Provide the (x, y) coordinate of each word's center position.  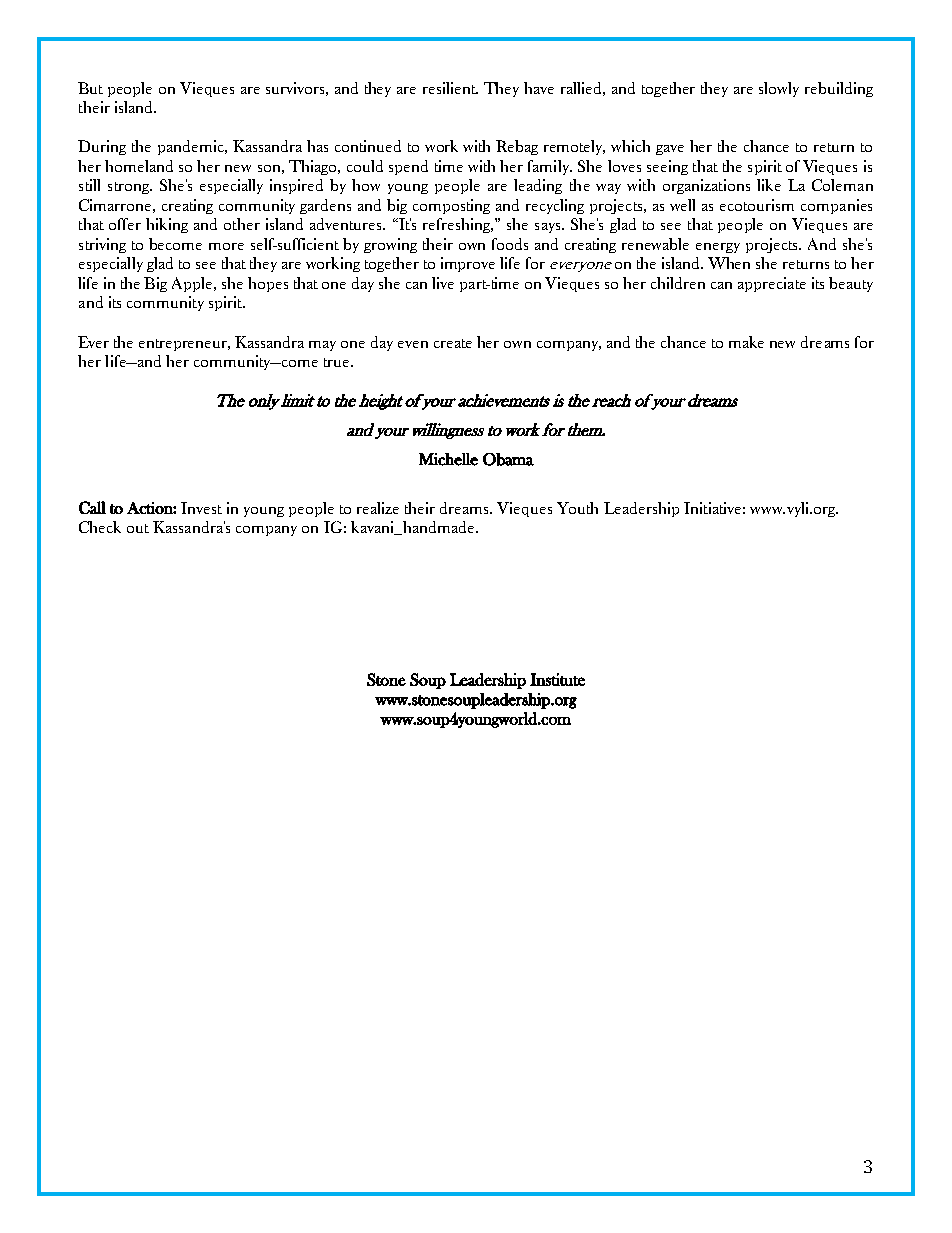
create (453, 343)
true (338, 362)
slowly (779, 89)
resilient (450, 88)
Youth (577, 508)
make (746, 342)
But (90, 88)
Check (100, 527)
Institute (557, 679)
